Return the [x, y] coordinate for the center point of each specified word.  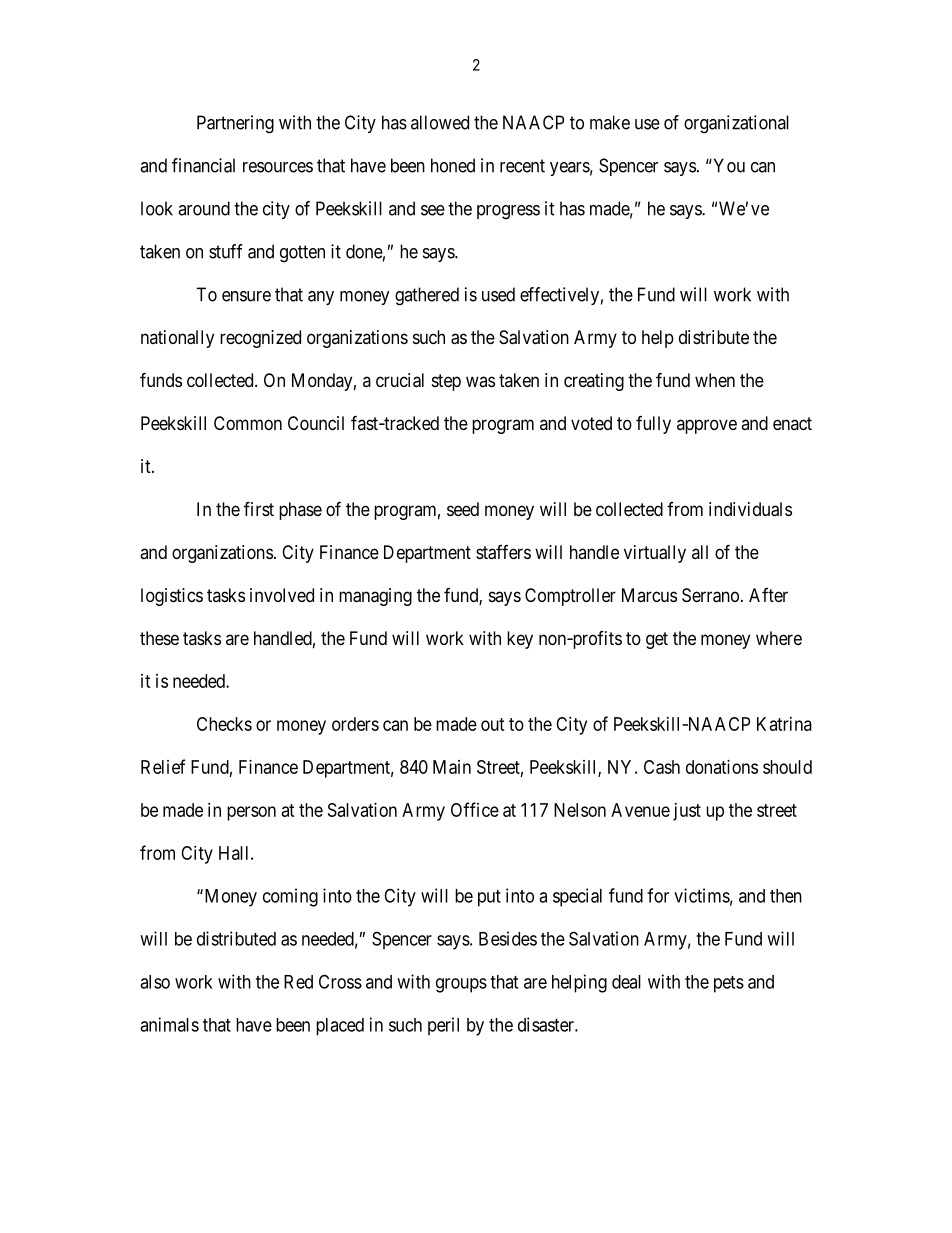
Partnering [235, 124]
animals [169, 1024]
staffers [503, 552]
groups [461, 985]
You [728, 165]
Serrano [710, 595]
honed [453, 165]
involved [282, 595]
